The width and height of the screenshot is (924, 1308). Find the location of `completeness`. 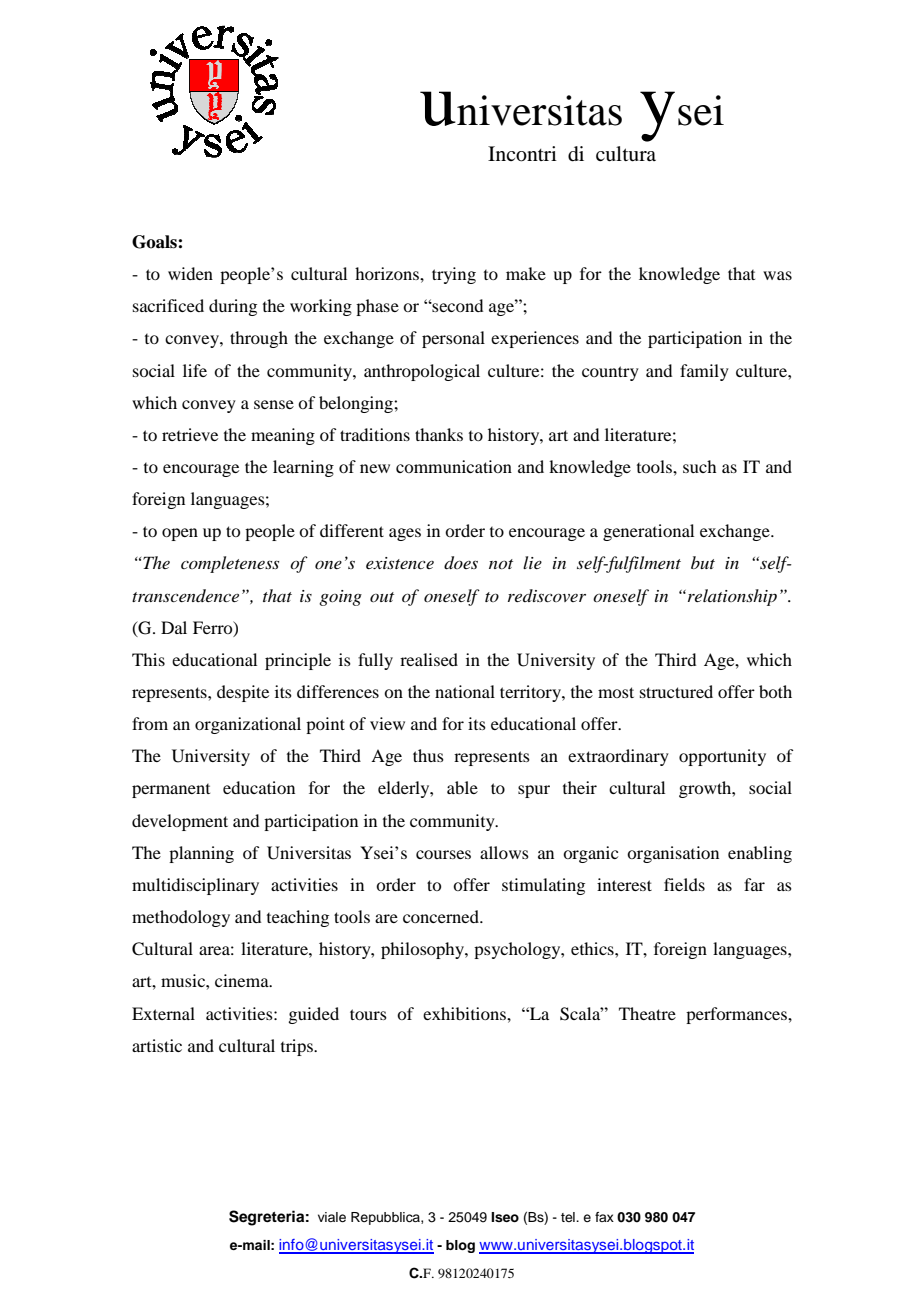

completeness is located at coordinates (230, 564).
